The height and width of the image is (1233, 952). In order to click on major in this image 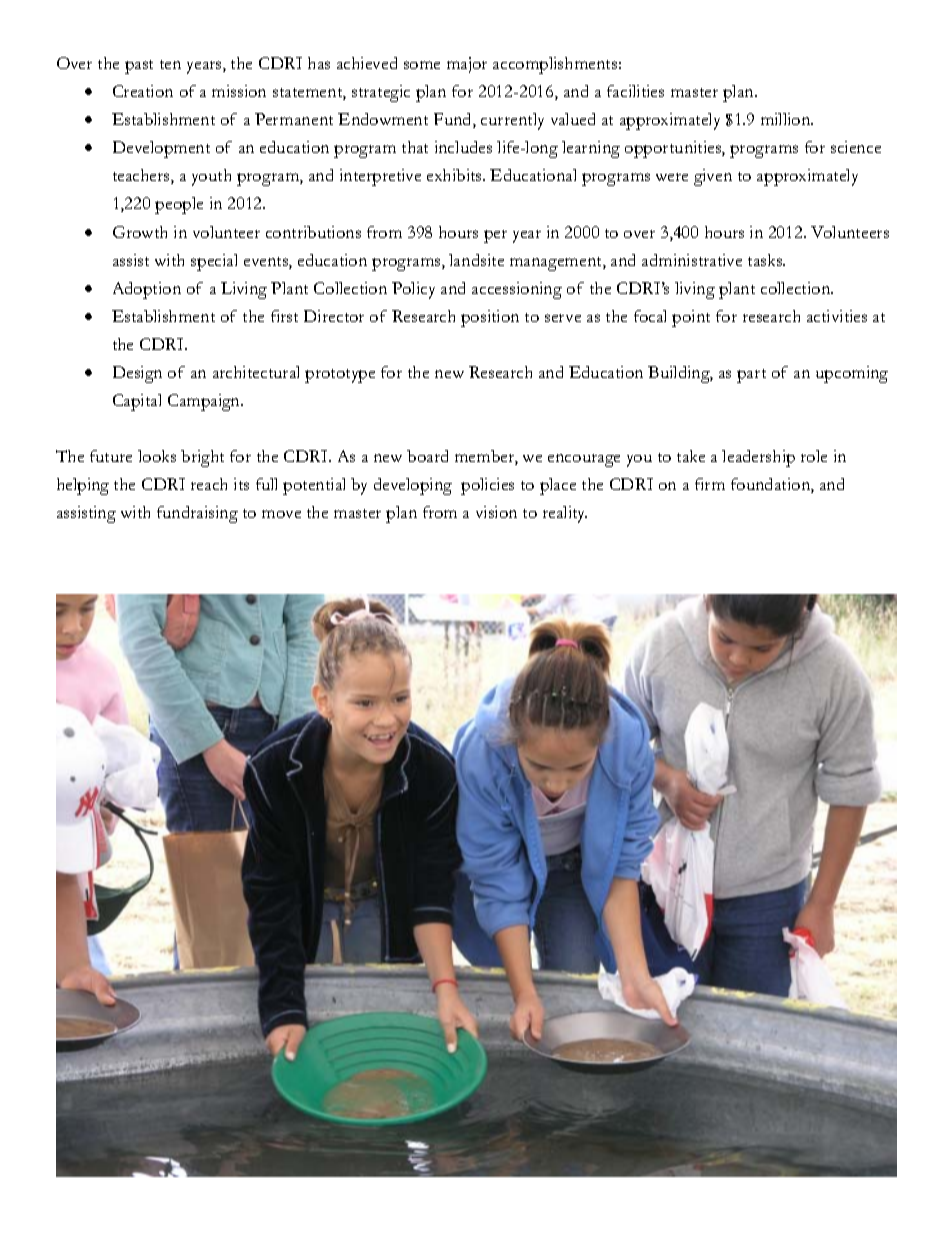, I will do `click(467, 65)`.
